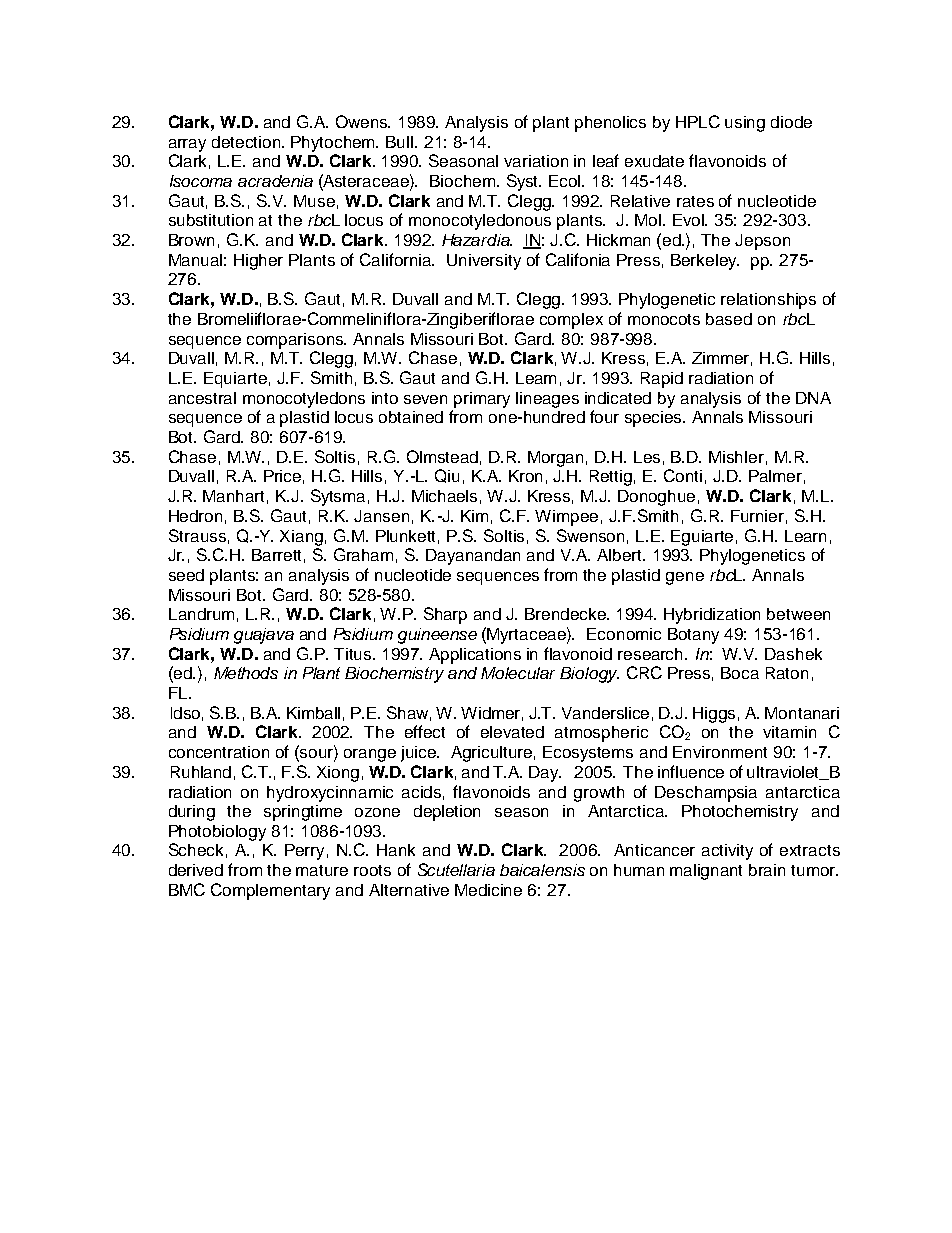 Image resolution: width=952 pixels, height=1233 pixels. What do you see at coordinates (745, 124) in the screenshot?
I see `using` at bounding box center [745, 124].
